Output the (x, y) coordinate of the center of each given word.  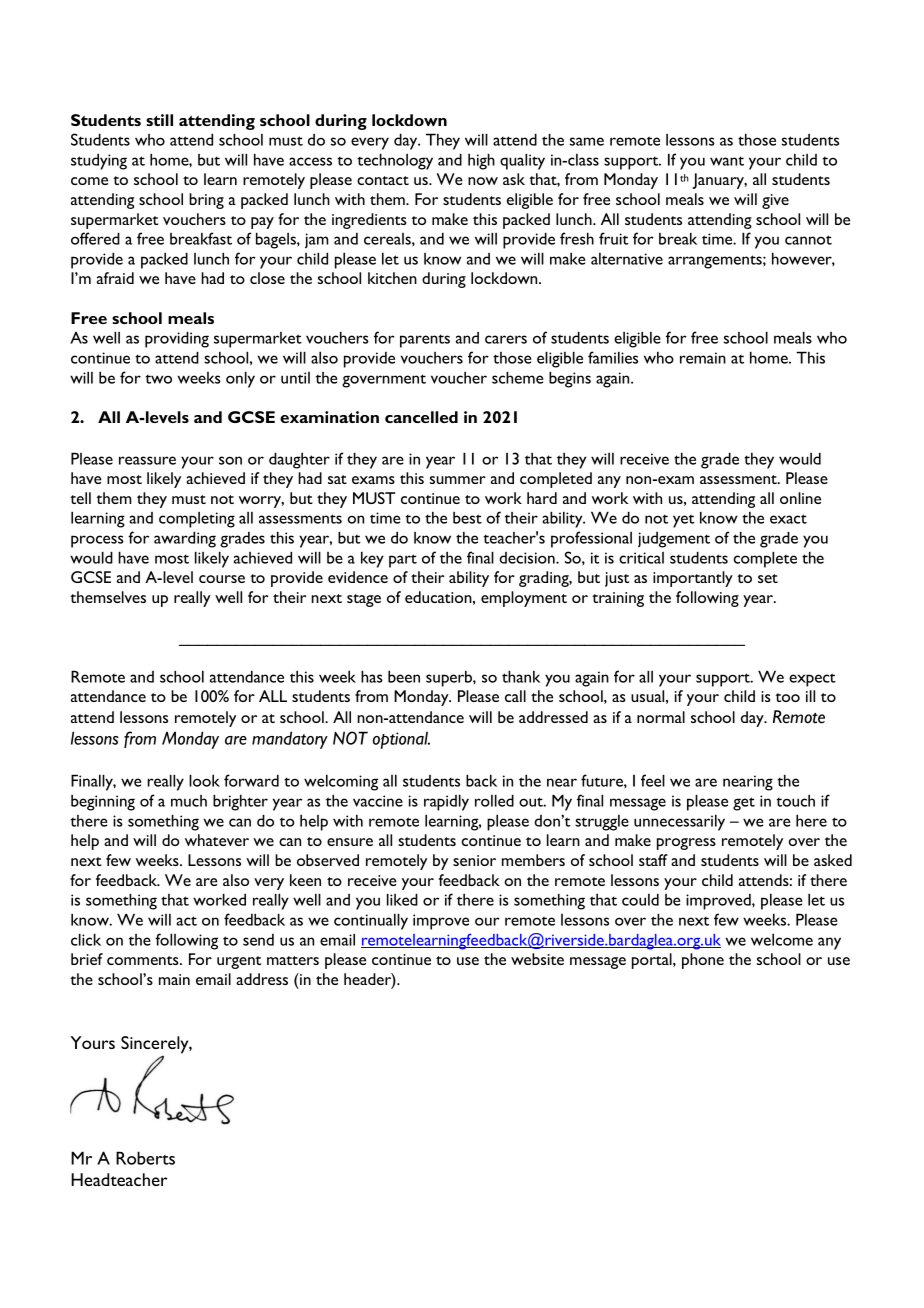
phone (703, 961)
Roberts (145, 1158)
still (159, 120)
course (222, 579)
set (768, 578)
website (537, 959)
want (727, 161)
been (404, 676)
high (481, 161)
